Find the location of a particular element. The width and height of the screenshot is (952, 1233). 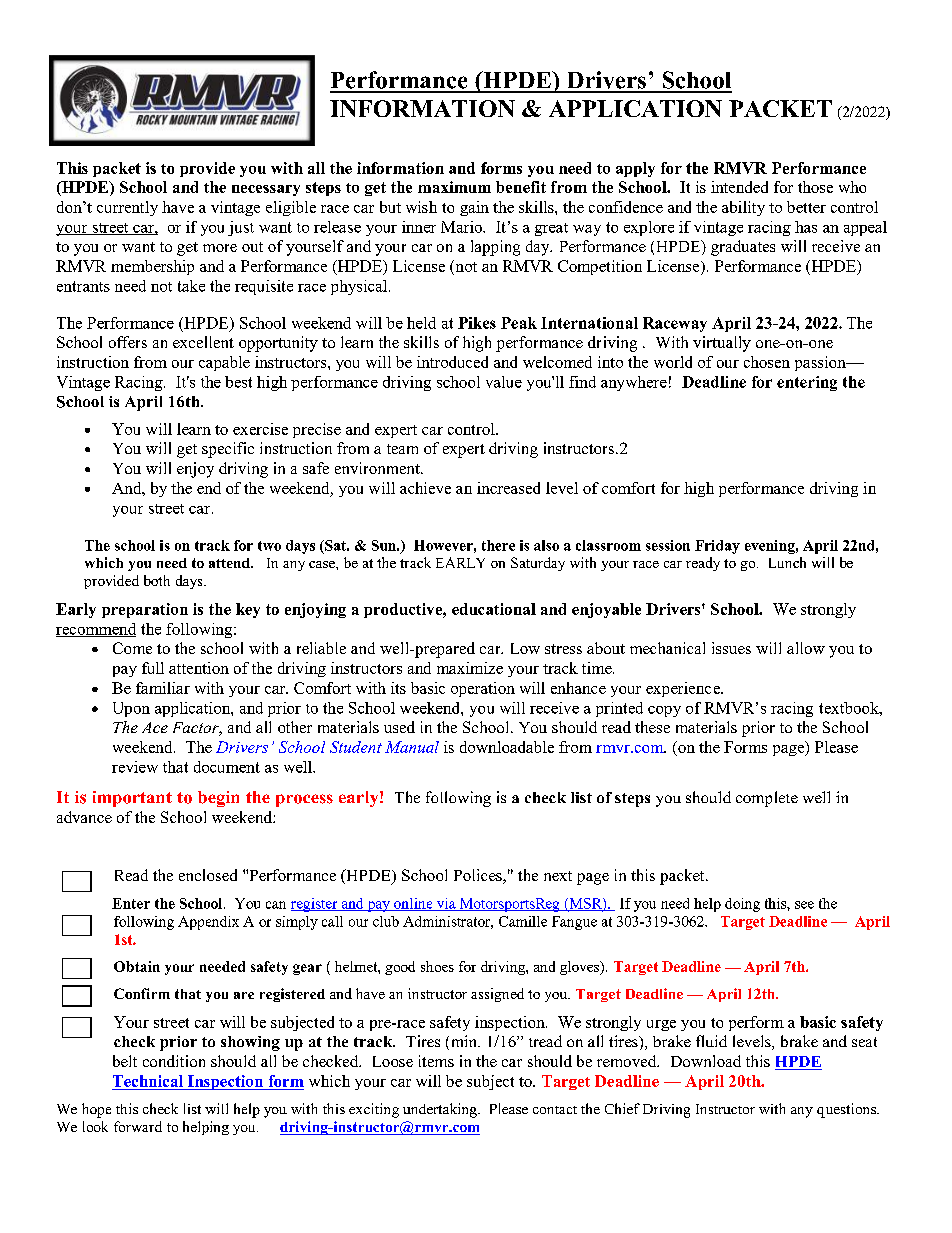

ability is located at coordinates (743, 208).
